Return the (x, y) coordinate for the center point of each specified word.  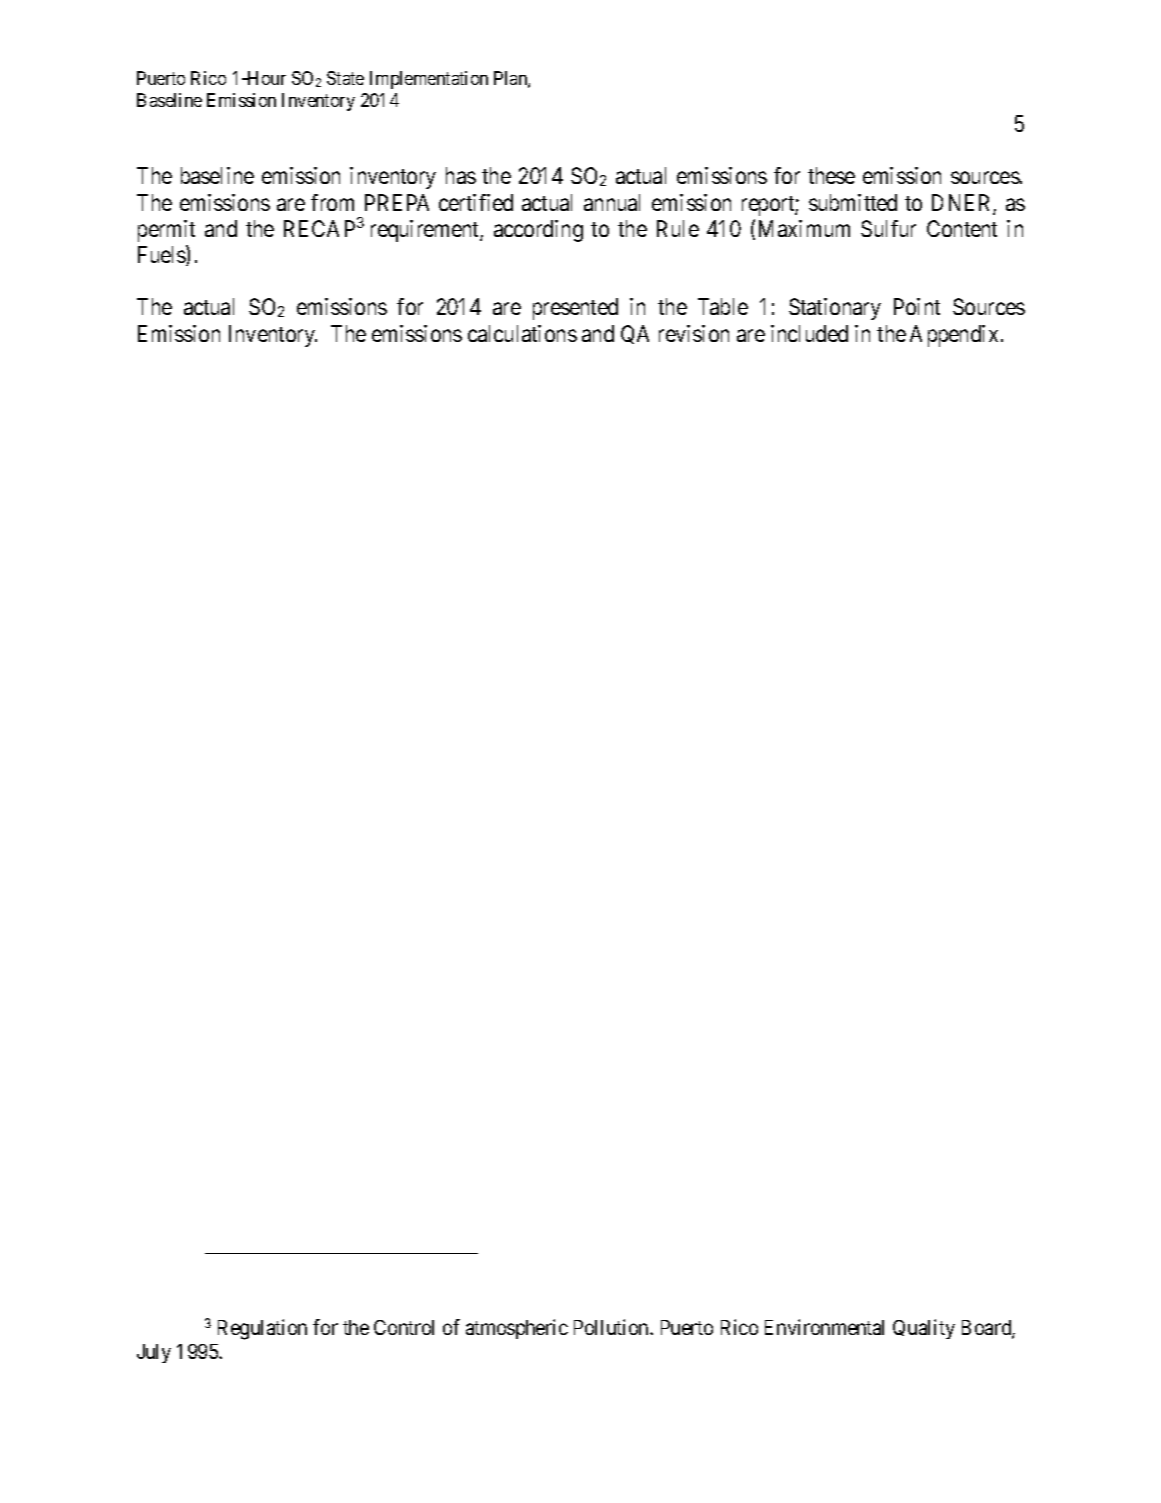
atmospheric (517, 1329)
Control (404, 1327)
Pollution (612, 1327)
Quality (924, 1329)
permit (166, 231)
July (154, 1353)
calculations (522, 333)
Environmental (824, 1327)
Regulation (262, 1329)
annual (612, 202)
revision (694, 333)
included (809, 333)
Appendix (954, 336)
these (831, 175)
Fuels (162, 255)
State (345, 78)
